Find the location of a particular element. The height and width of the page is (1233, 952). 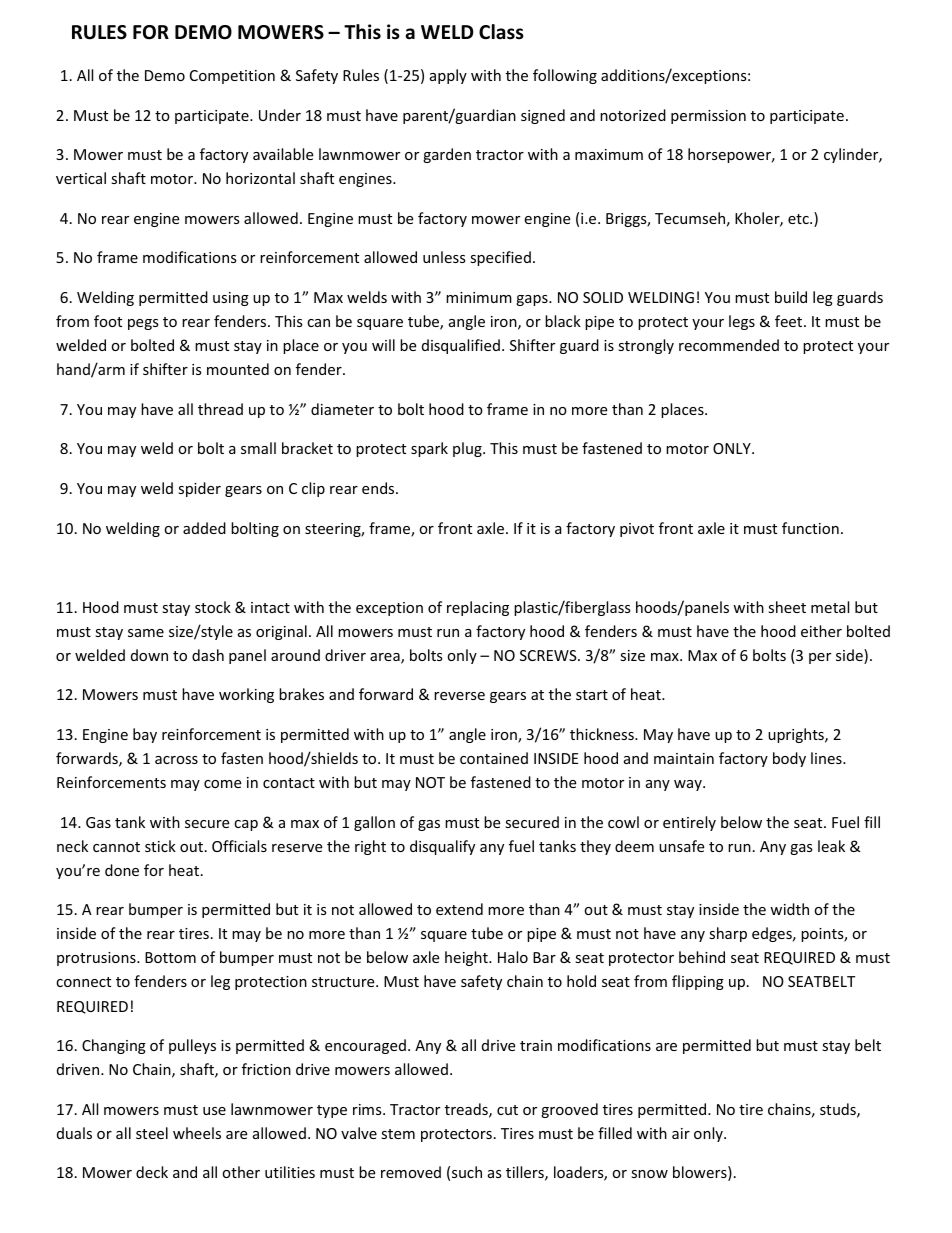

contained is located at coordinates (494, 758).
